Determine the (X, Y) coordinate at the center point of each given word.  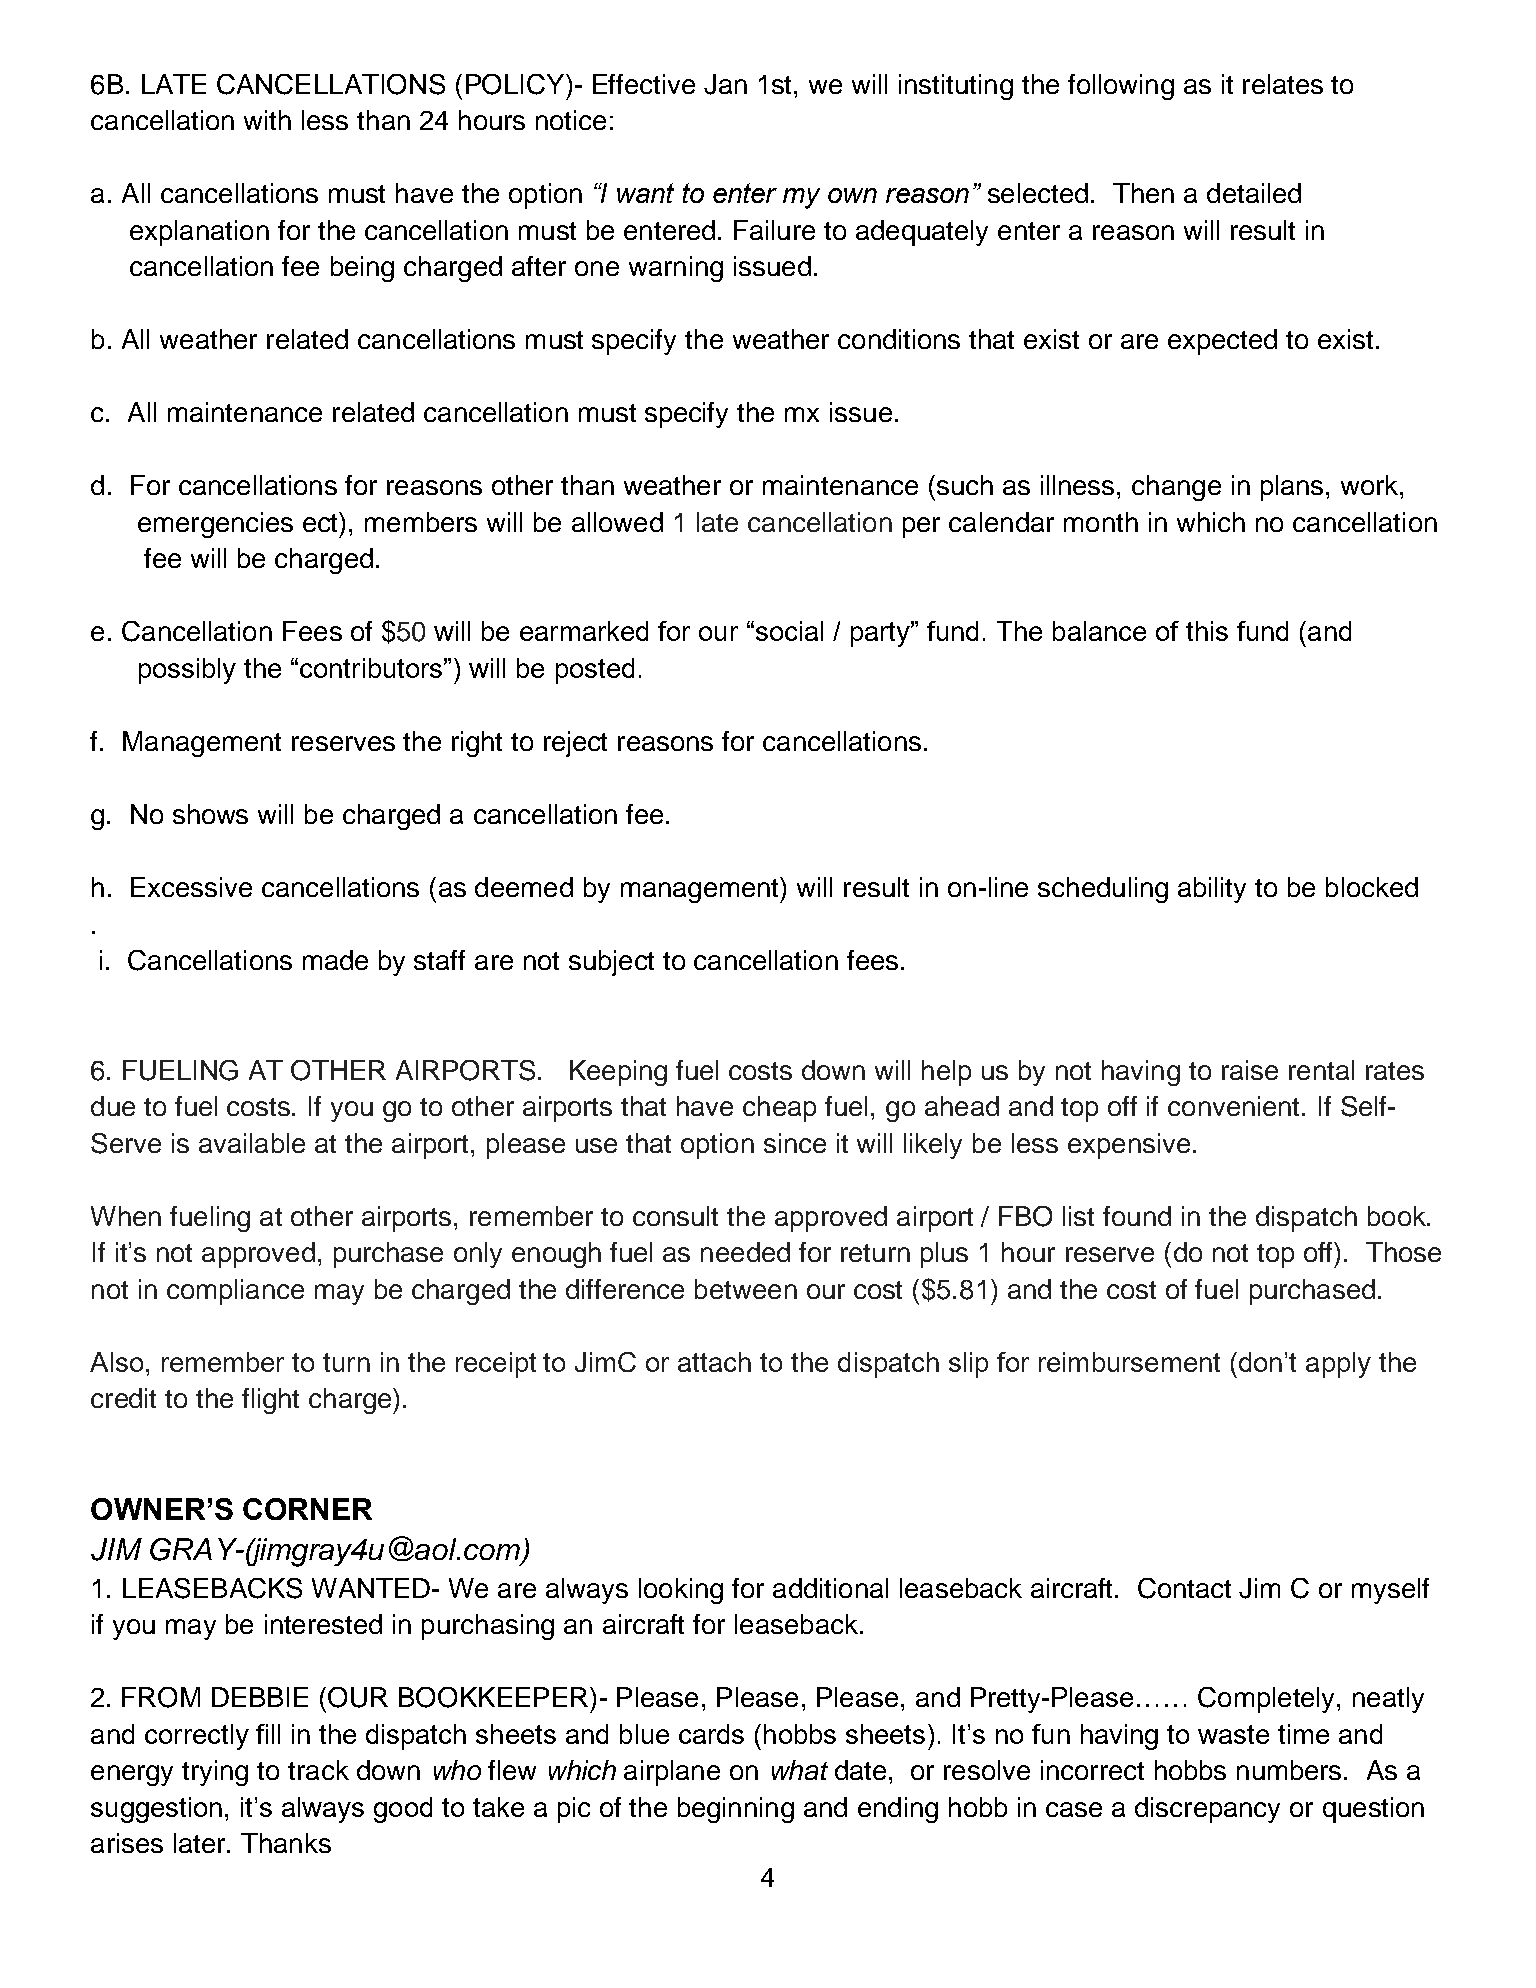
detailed (1254, 193)
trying (215, 1773)
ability (1212, 890)
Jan (725, 84)
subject (611, 963)
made (335, 960)
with (267, 120)
